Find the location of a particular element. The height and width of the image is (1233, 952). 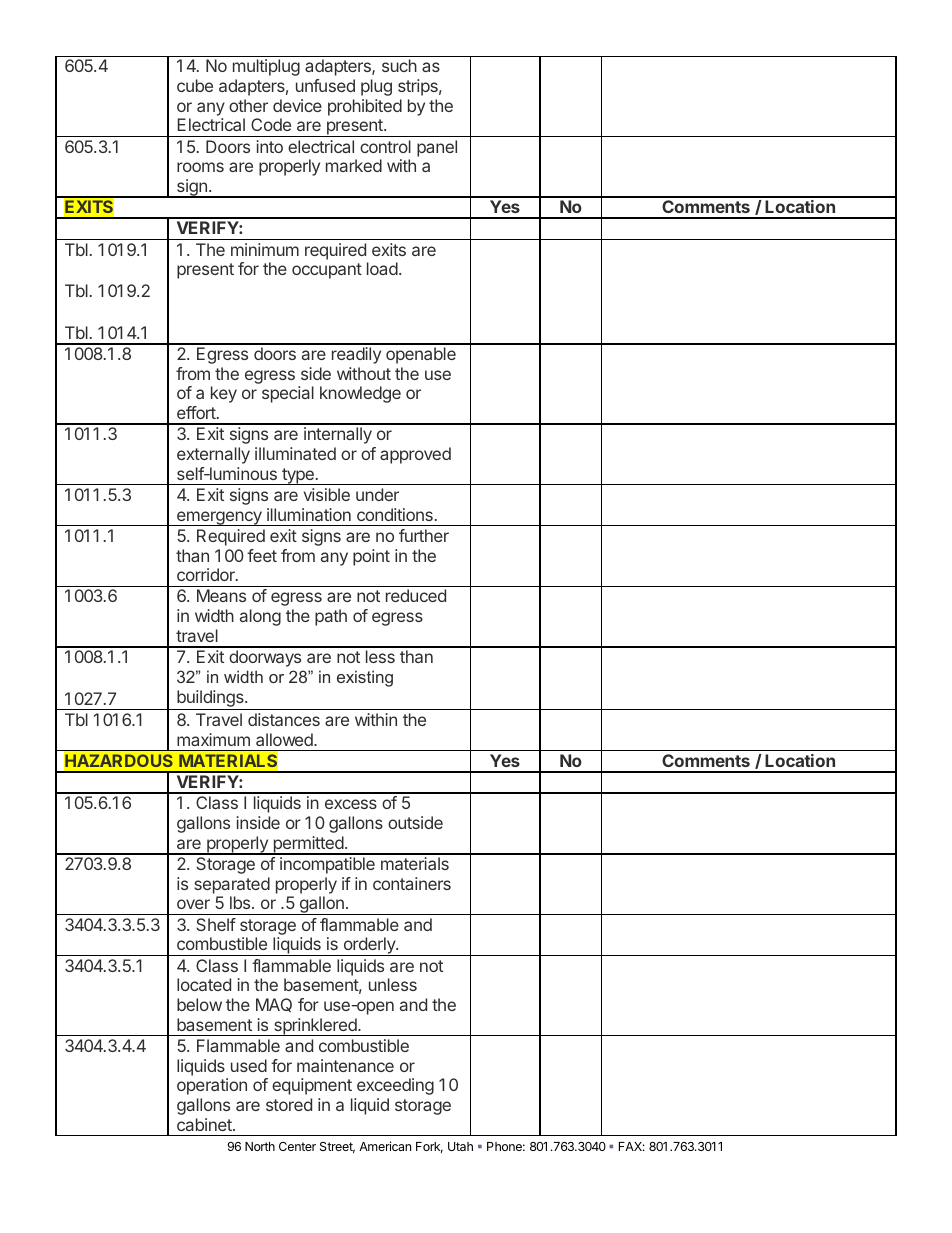

other is located at coordinates (248, 105).
